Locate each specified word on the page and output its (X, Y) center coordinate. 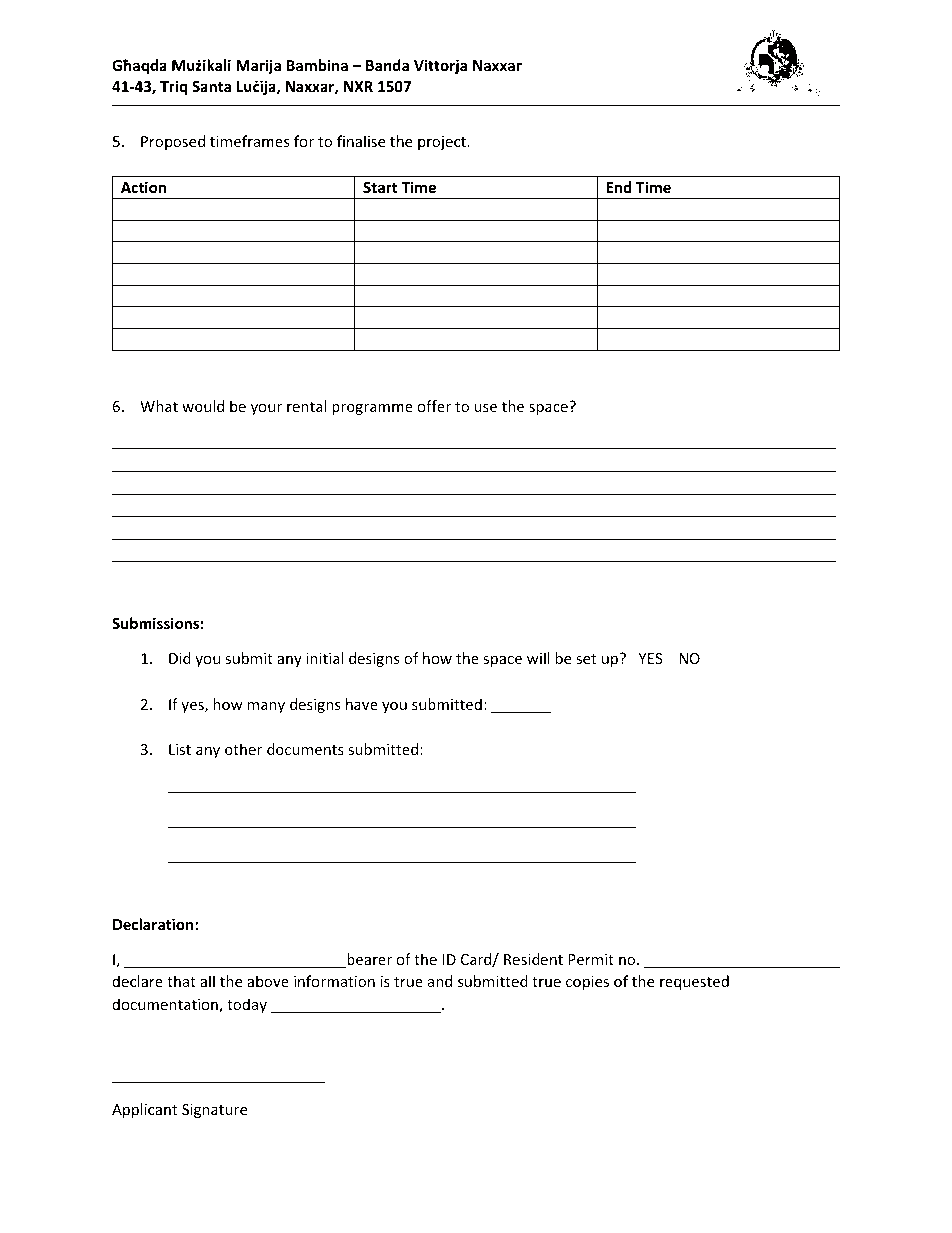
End (618, 187)
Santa (211, 86)
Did (180, 658)
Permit (591, 959)
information (334, 981)
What (159, 406)
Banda (387, 65)
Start (380, 187)
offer (434, 406)
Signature (214, 1111)
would (203, 406)
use (485, 408)
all (207, 981)
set (586, 659)
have (362, 704)
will (538, 658)
